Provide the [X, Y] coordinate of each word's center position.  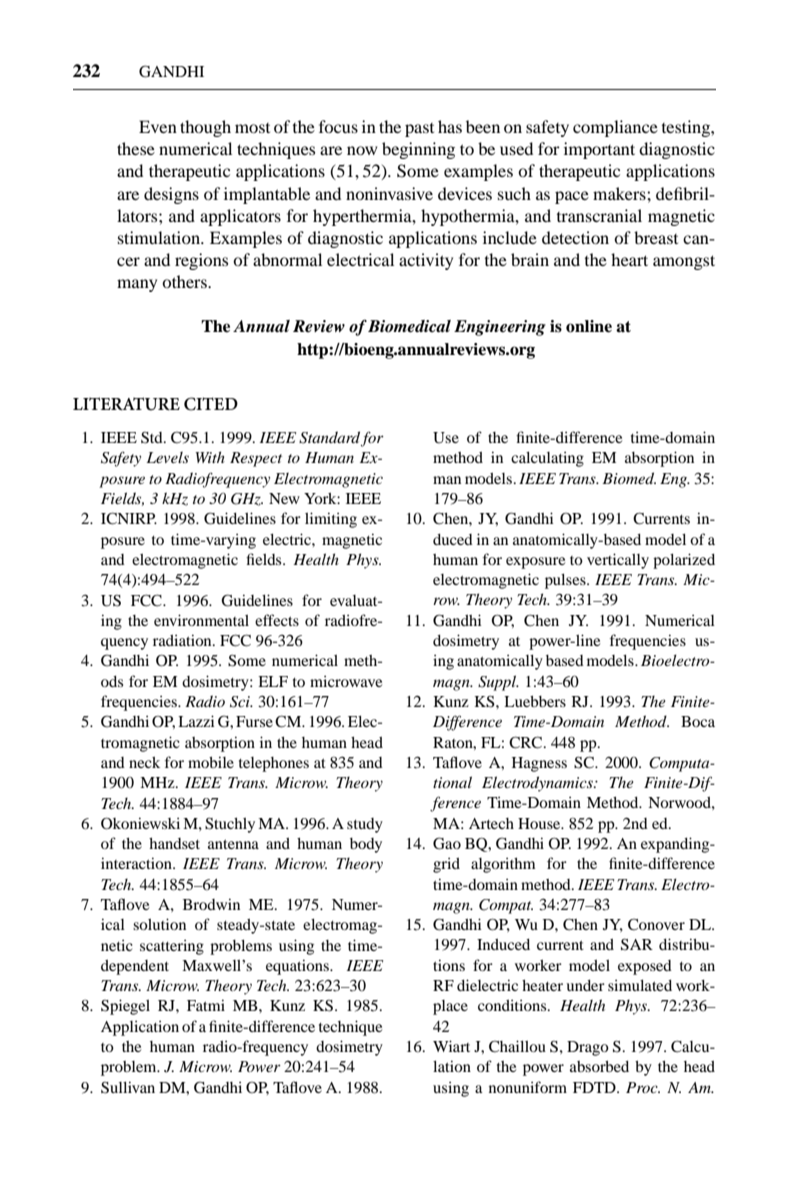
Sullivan [128, 1087]
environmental [201, 620]
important [599, 150]
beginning [418, 150]
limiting [331, 520]
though [205, 128]
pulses [566, 581]
